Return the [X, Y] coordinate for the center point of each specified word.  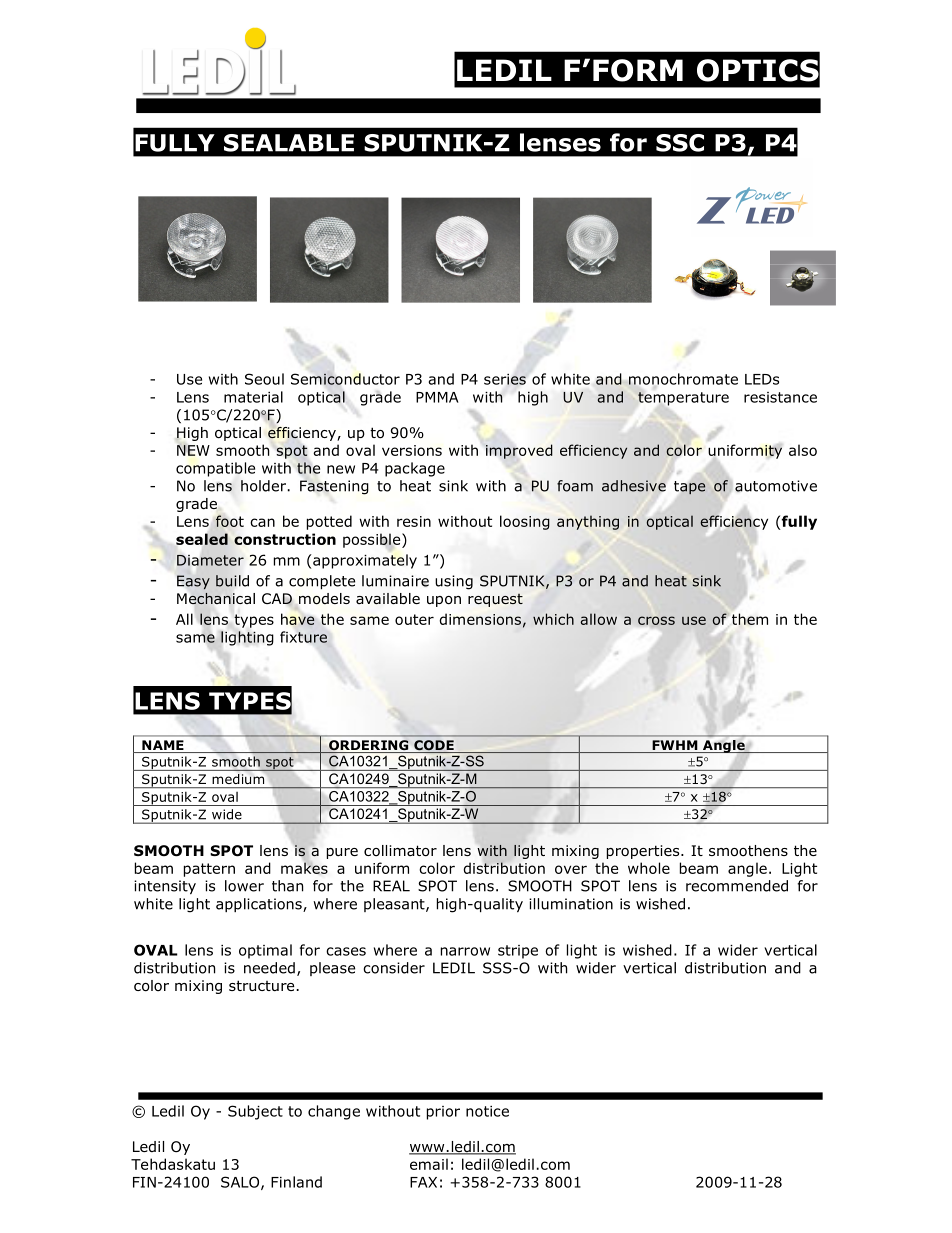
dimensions [480, 619]
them [750, 619]
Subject [255, 1112]
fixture [303, 637]
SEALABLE [289, 143]
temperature [683, 399]
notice [487, 1111]
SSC [680, 143]
